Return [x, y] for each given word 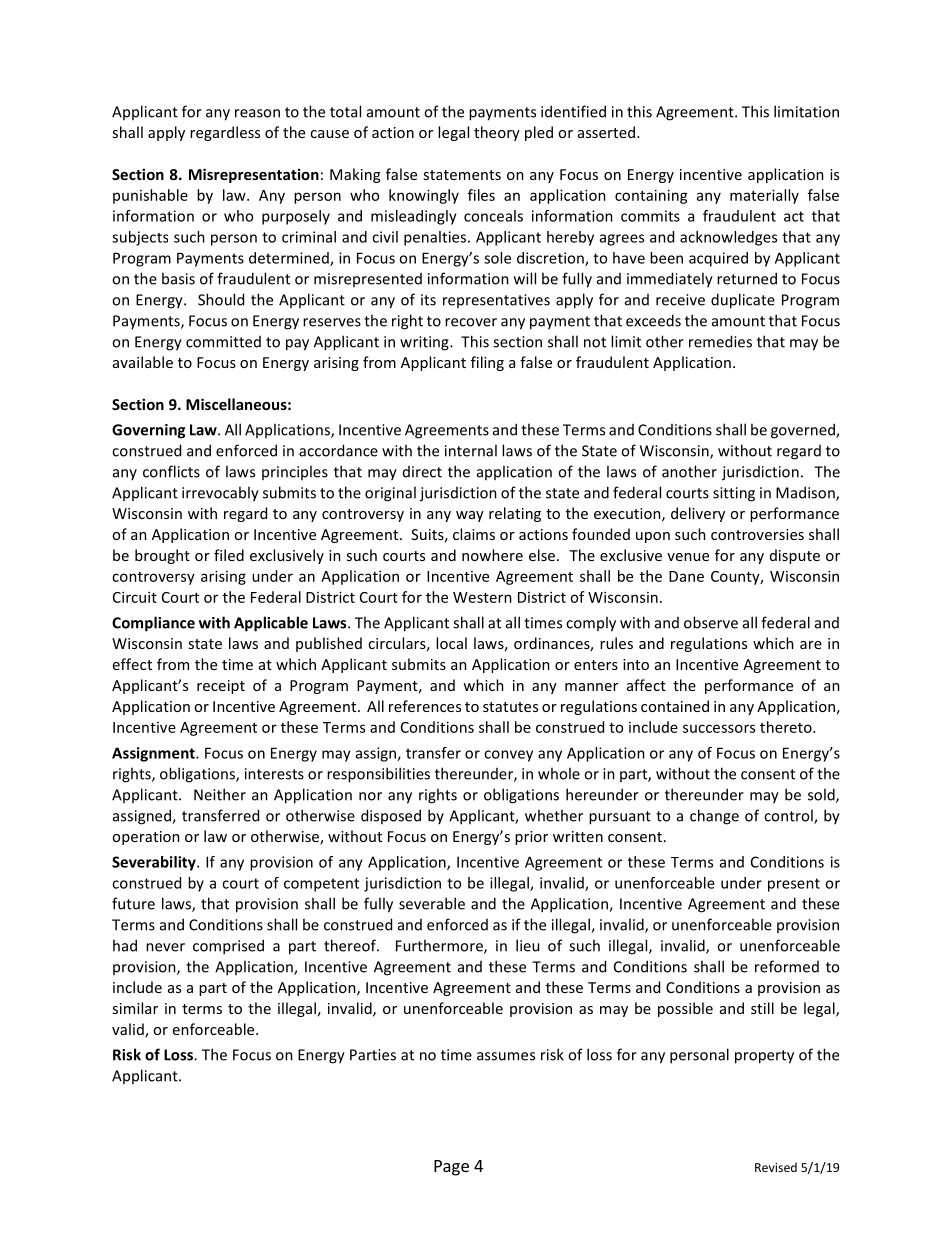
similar [135, 1008]
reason [257, 113]
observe [711, 622]
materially [764, 196]
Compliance [153, 624]
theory [497, 133]
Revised [776, 1167]
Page [451, 1168]
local [451, 643]
